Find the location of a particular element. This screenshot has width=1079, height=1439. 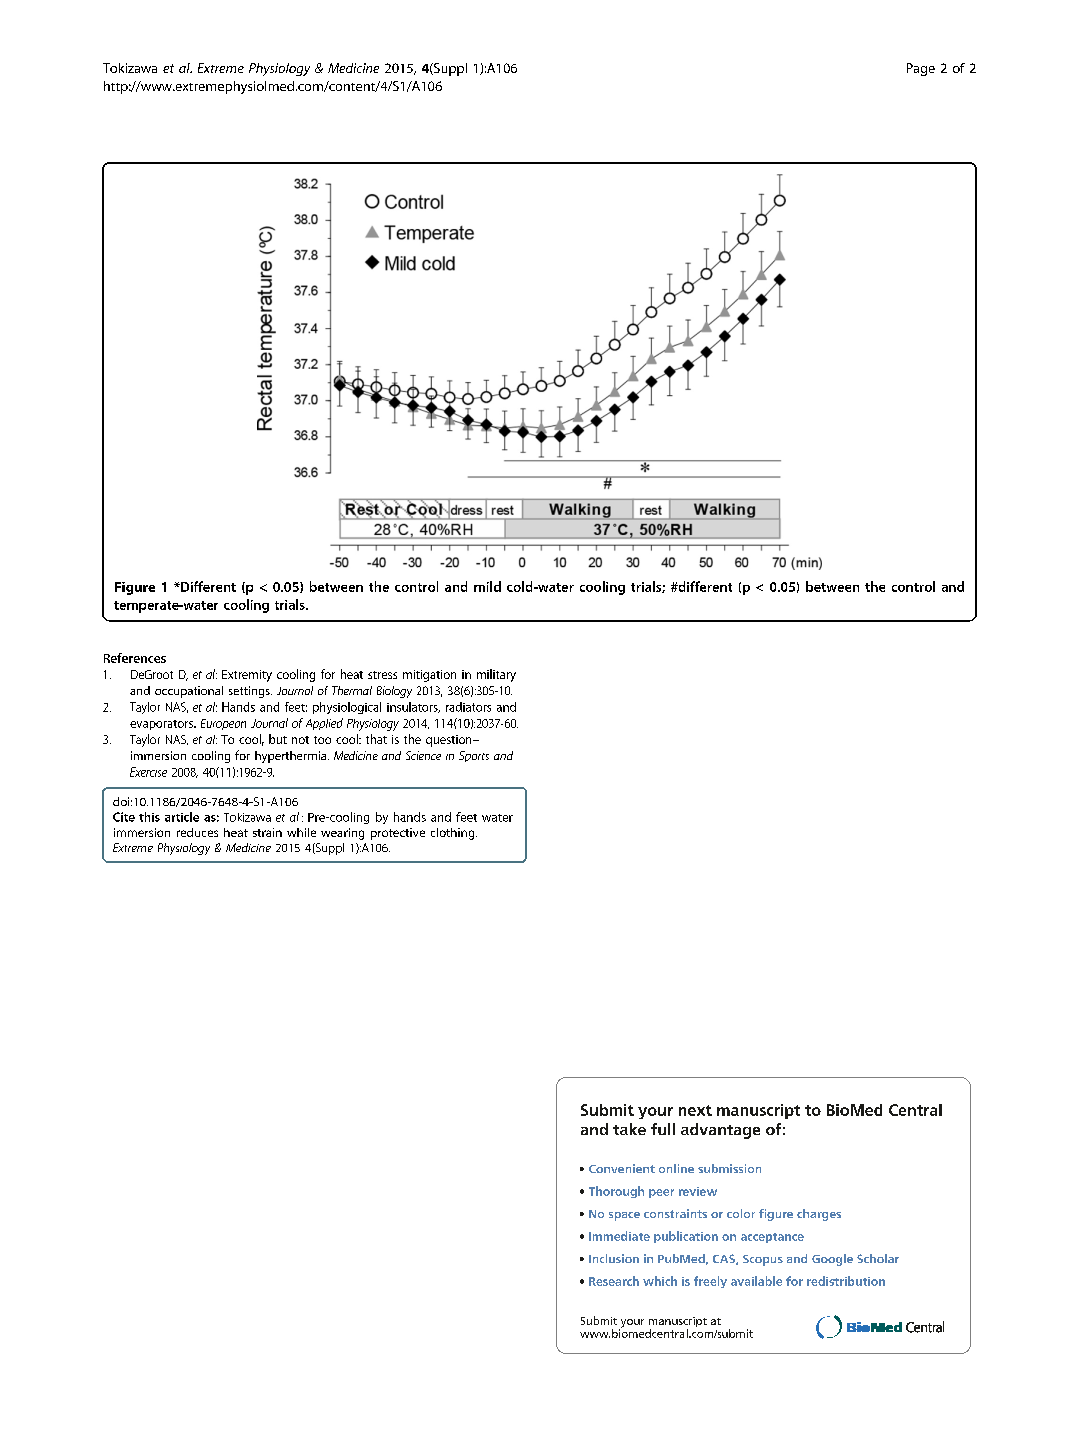

Page is located at coordinates (921, 69).
